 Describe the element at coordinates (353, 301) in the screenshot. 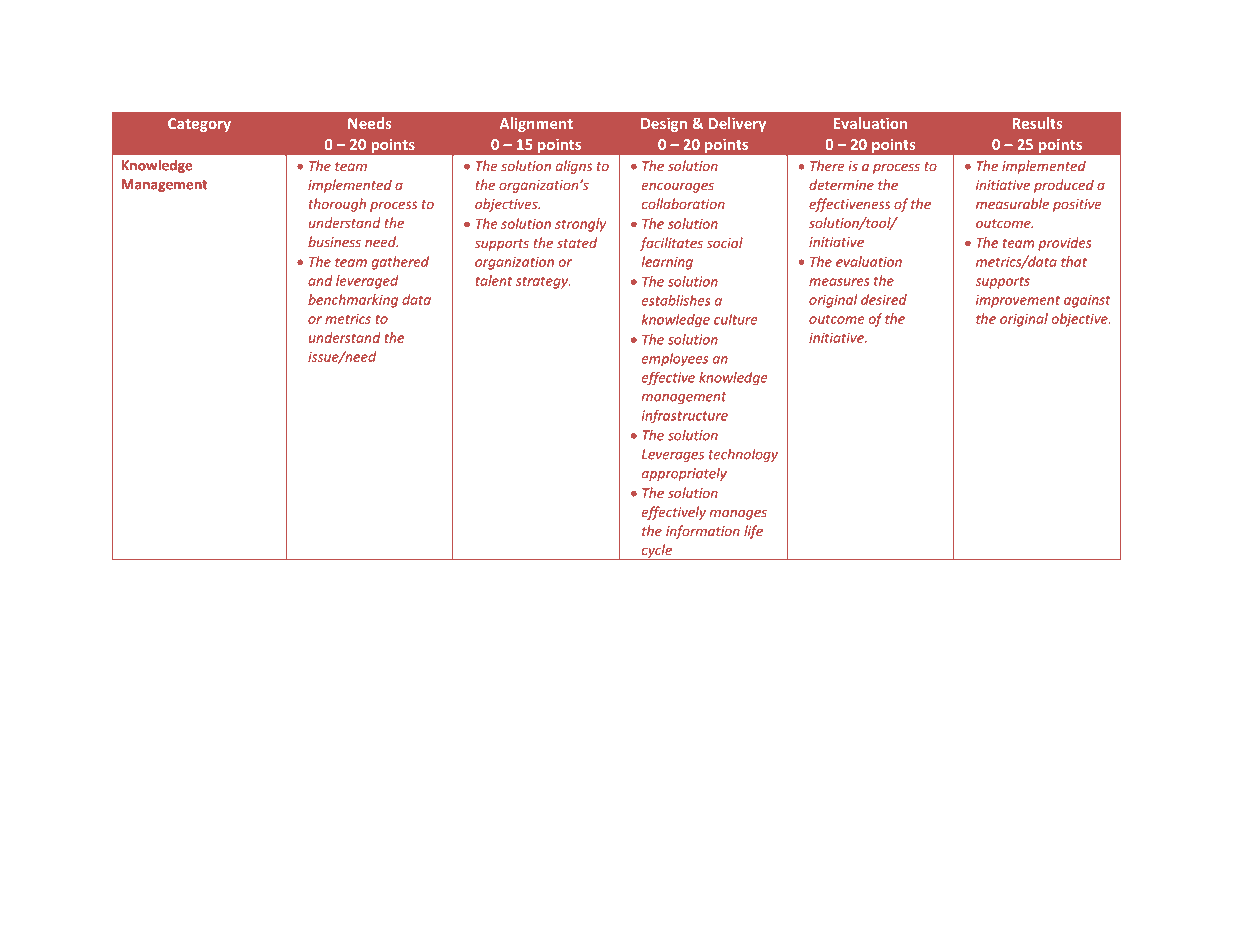

I see `benchmarking` at that location.
